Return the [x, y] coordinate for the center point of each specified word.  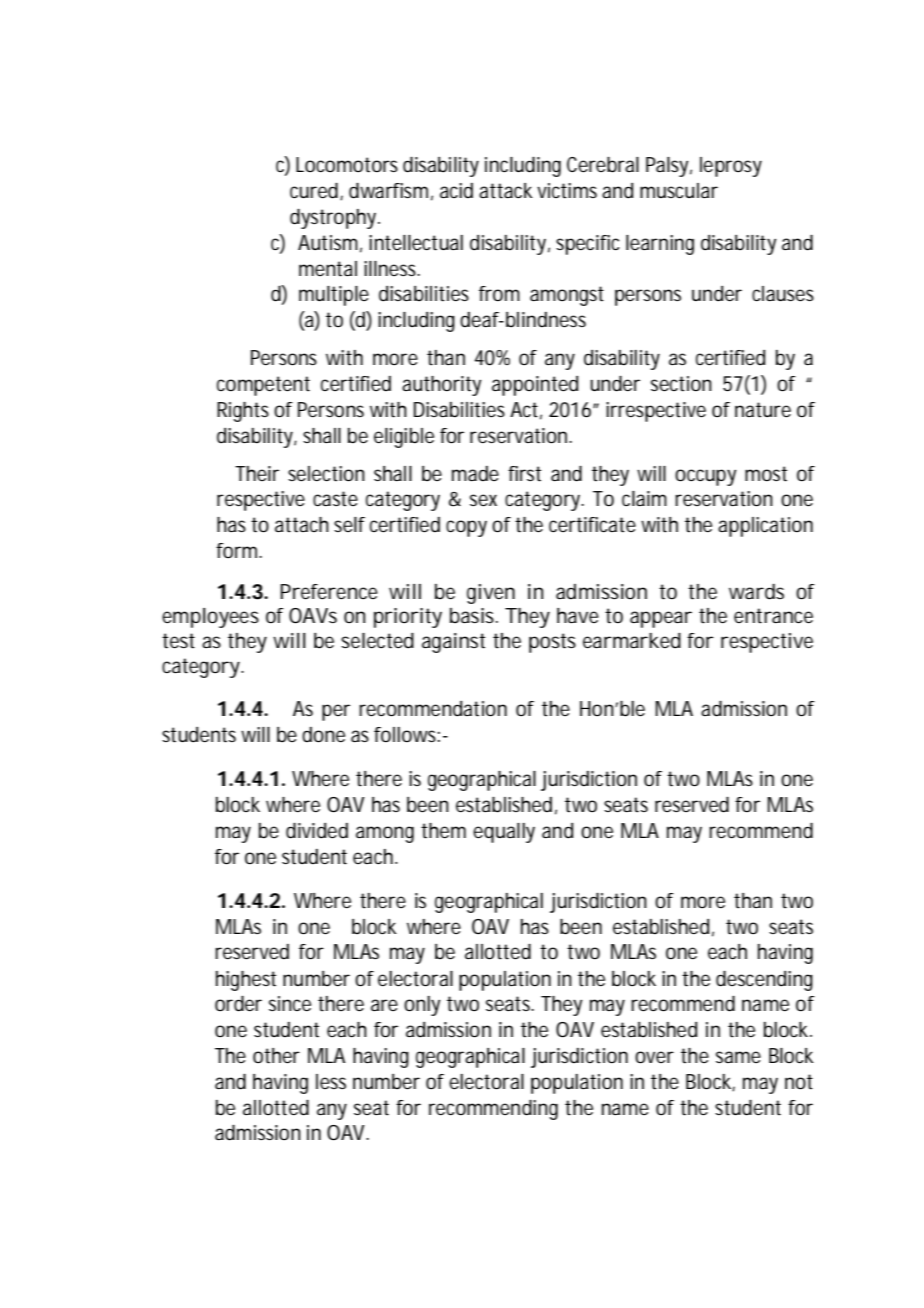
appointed [535, 386]
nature [763, 410]
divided [317, 831]
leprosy [731, 167]
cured [315, 191]
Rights [243, 412]
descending [764, 981]
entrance [773, 616]
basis [474, 616]
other [276, 1056]
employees [210, 618]
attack [506, 191]
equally [504, 833]
